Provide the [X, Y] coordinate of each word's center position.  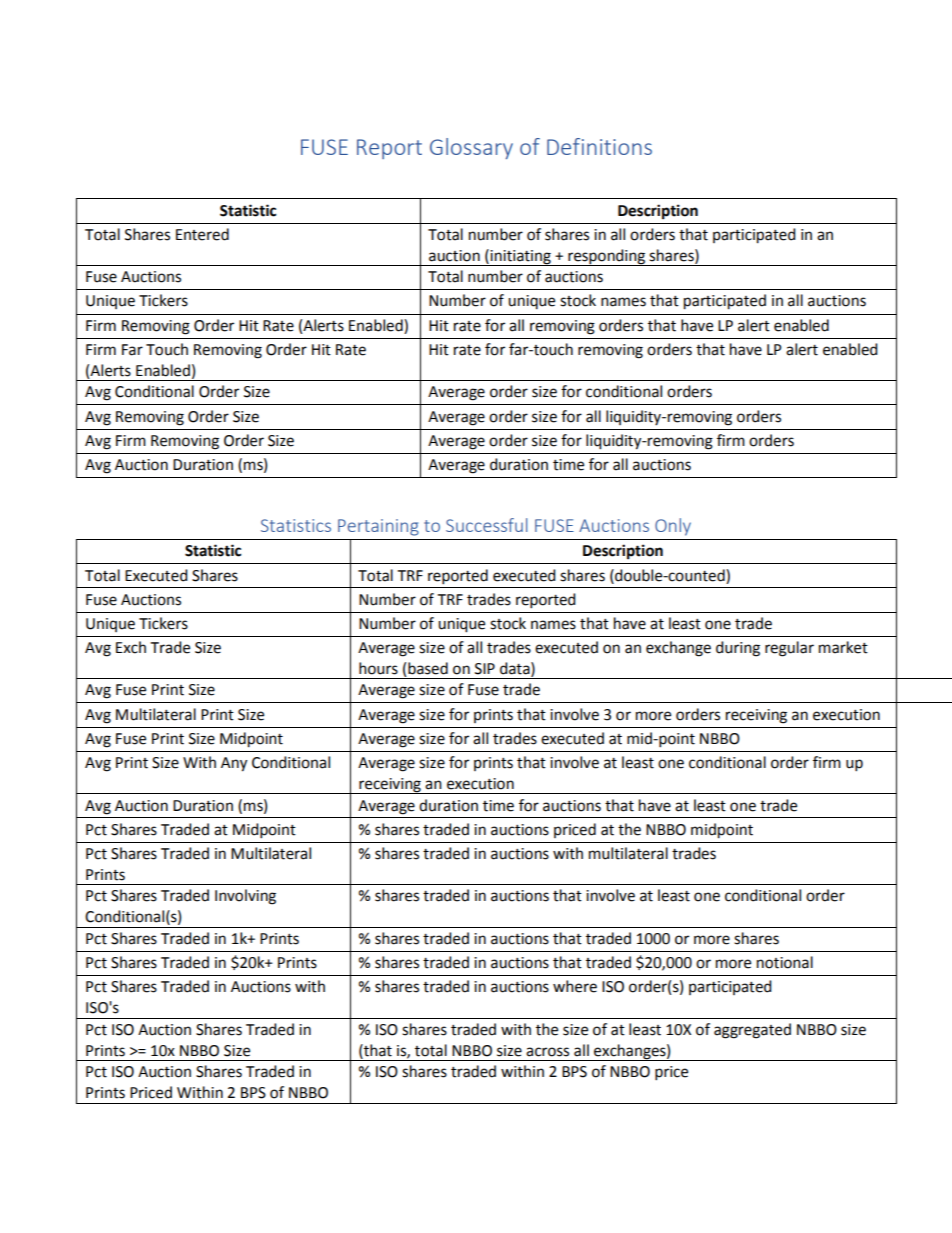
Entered [202, 234]
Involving [245, 897]
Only [673, 527]
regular [789, 649]
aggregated [752, 1031]
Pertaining [378, 527]
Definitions [599, 146]
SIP [485, 669]
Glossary [471, 148]
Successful [486, 525]
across [547, 1052]
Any [234, 764]
